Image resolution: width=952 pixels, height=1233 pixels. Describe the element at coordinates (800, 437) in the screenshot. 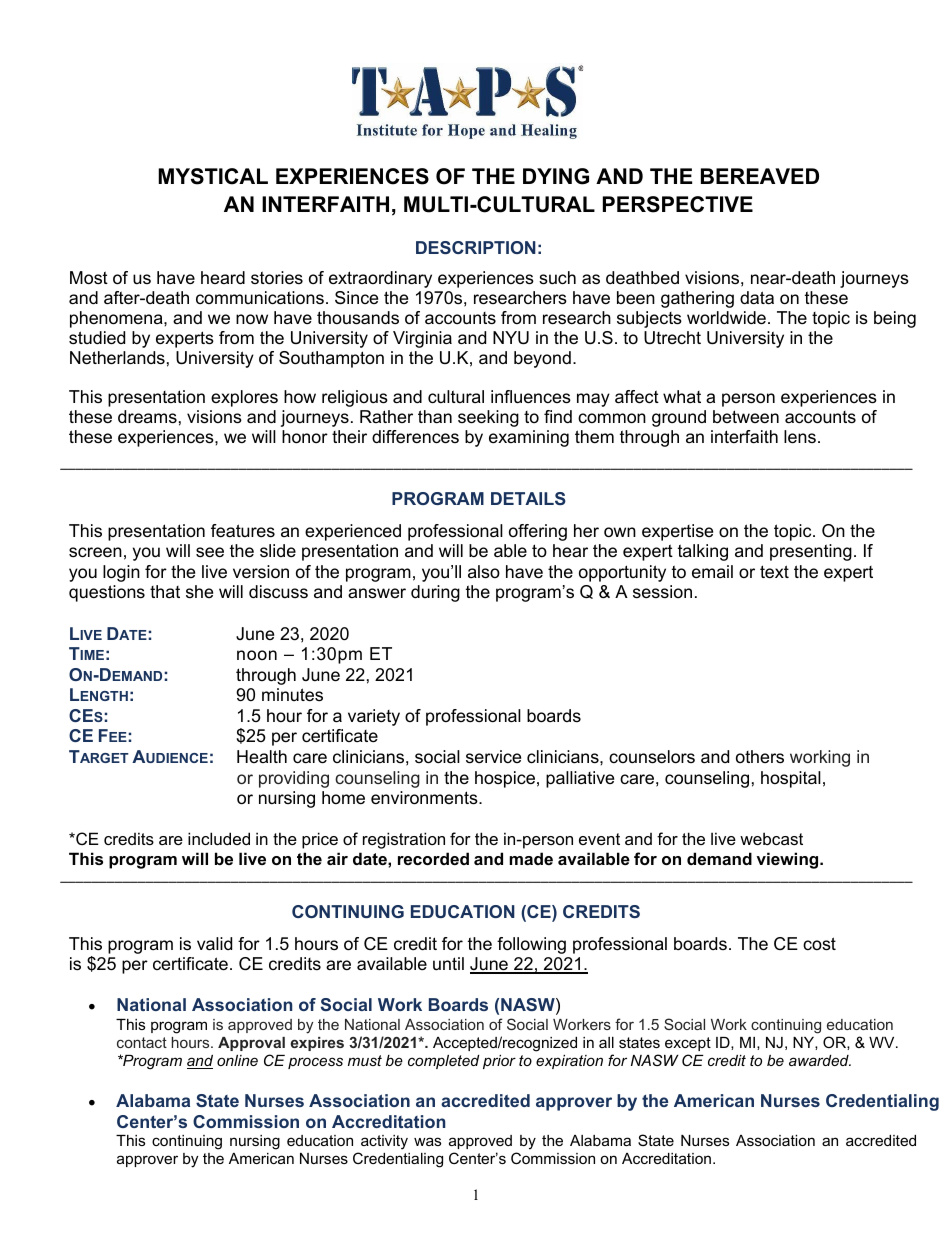

I see `lens` at that location.
